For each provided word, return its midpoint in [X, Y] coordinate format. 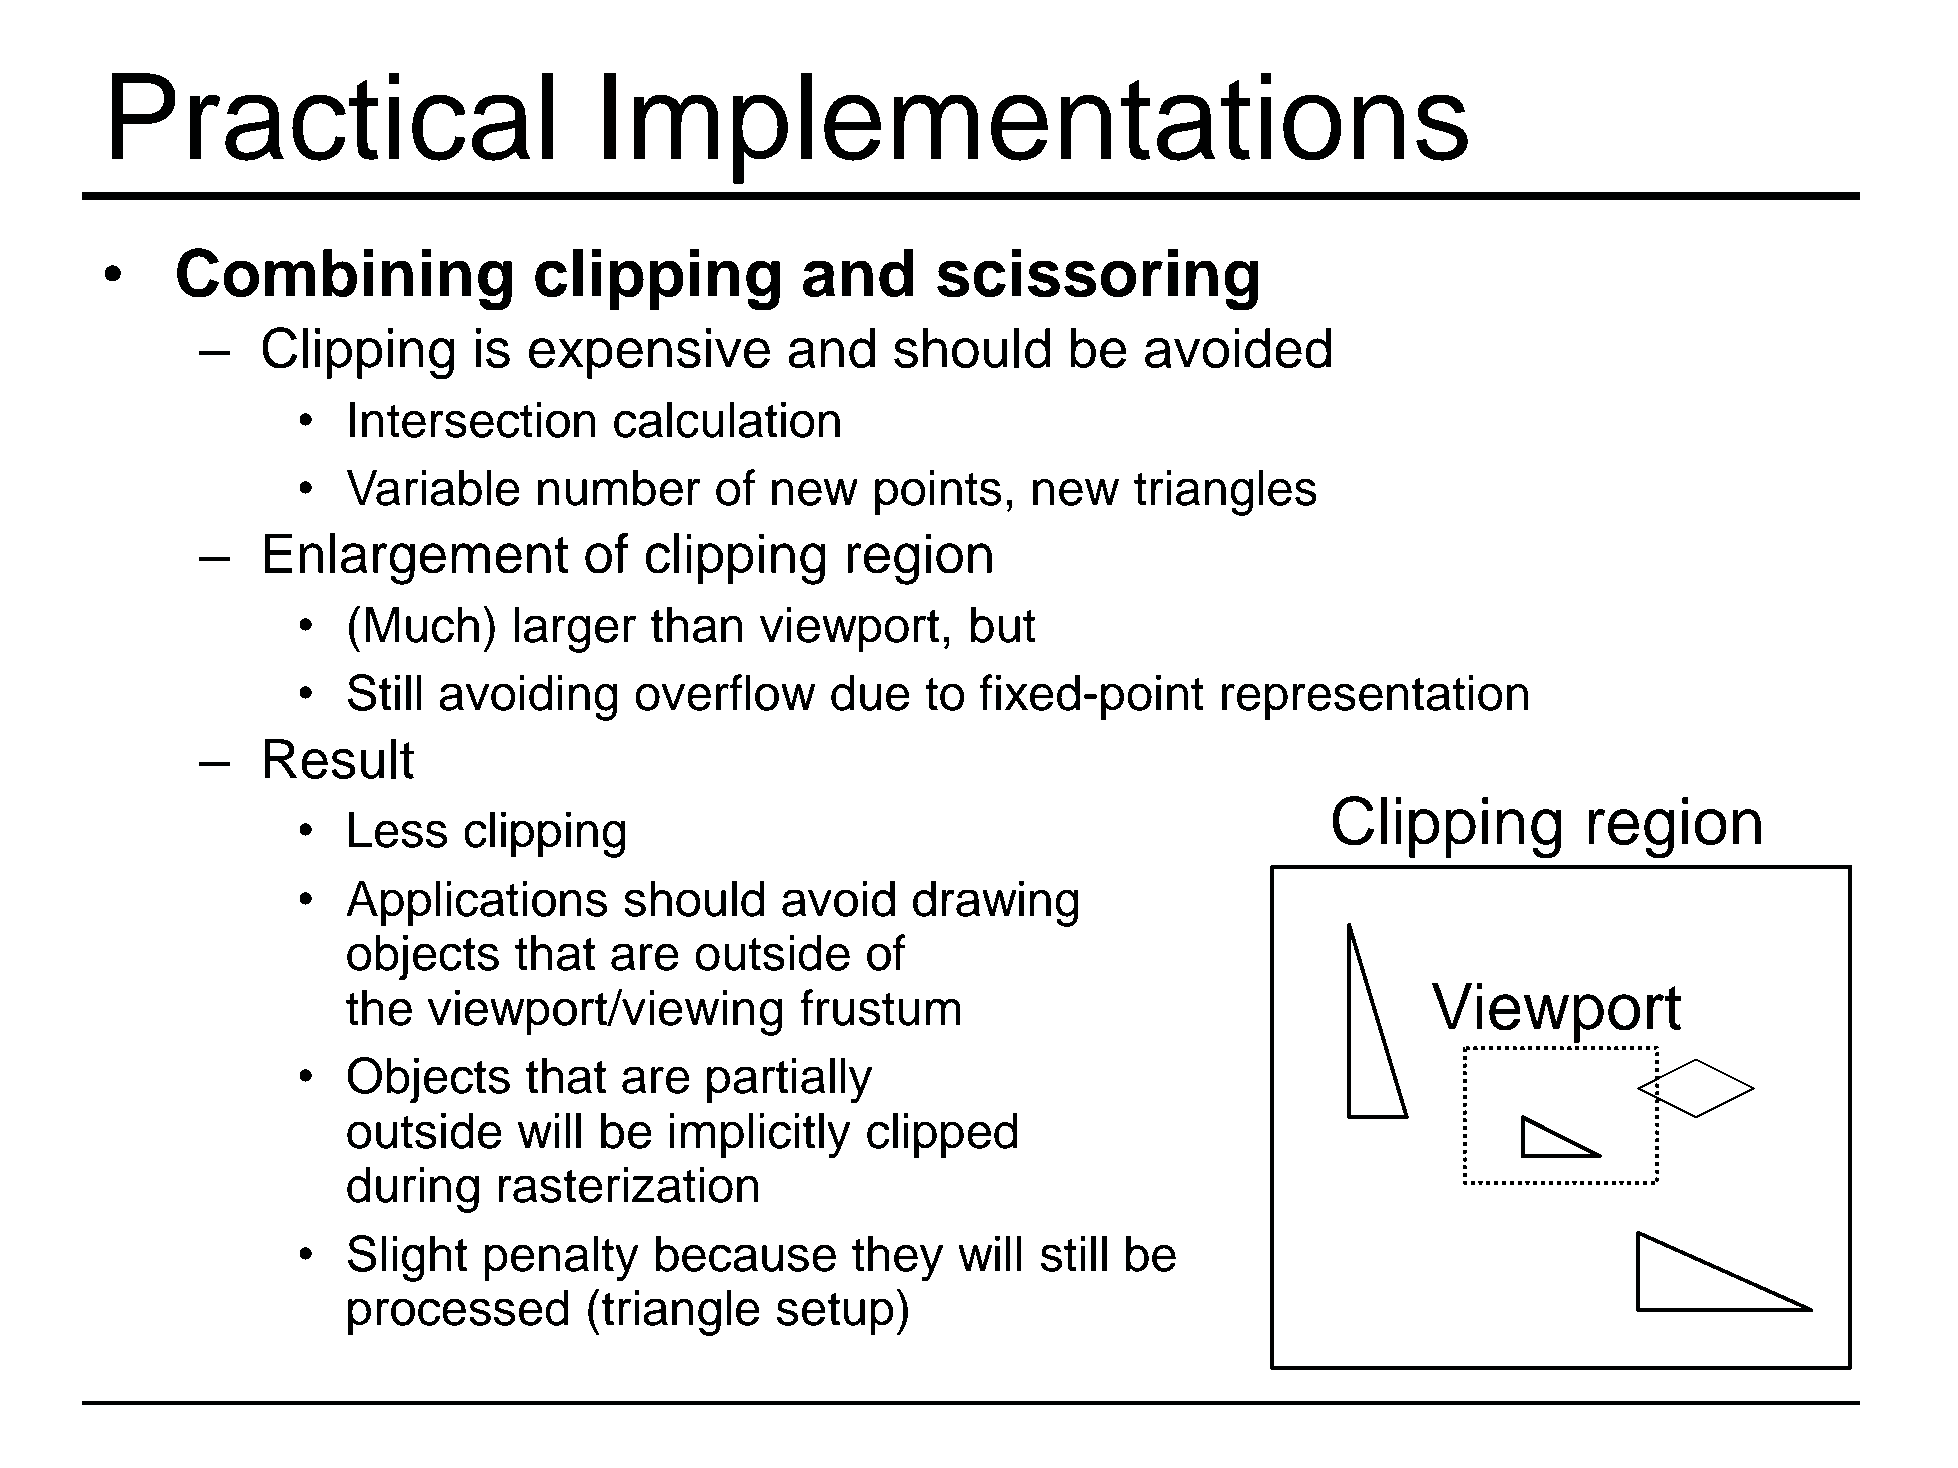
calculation [727, 420]
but [1003, 624]
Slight [407, 1258]
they [897, 1259]
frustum [880, 1007]
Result [339, 759]
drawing [996, 903]
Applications [476, 903]
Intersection [473, 420]
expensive [649, 353]
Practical [332, 117]
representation [1375, 697]
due [870, 693]
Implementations [1036, 128]
